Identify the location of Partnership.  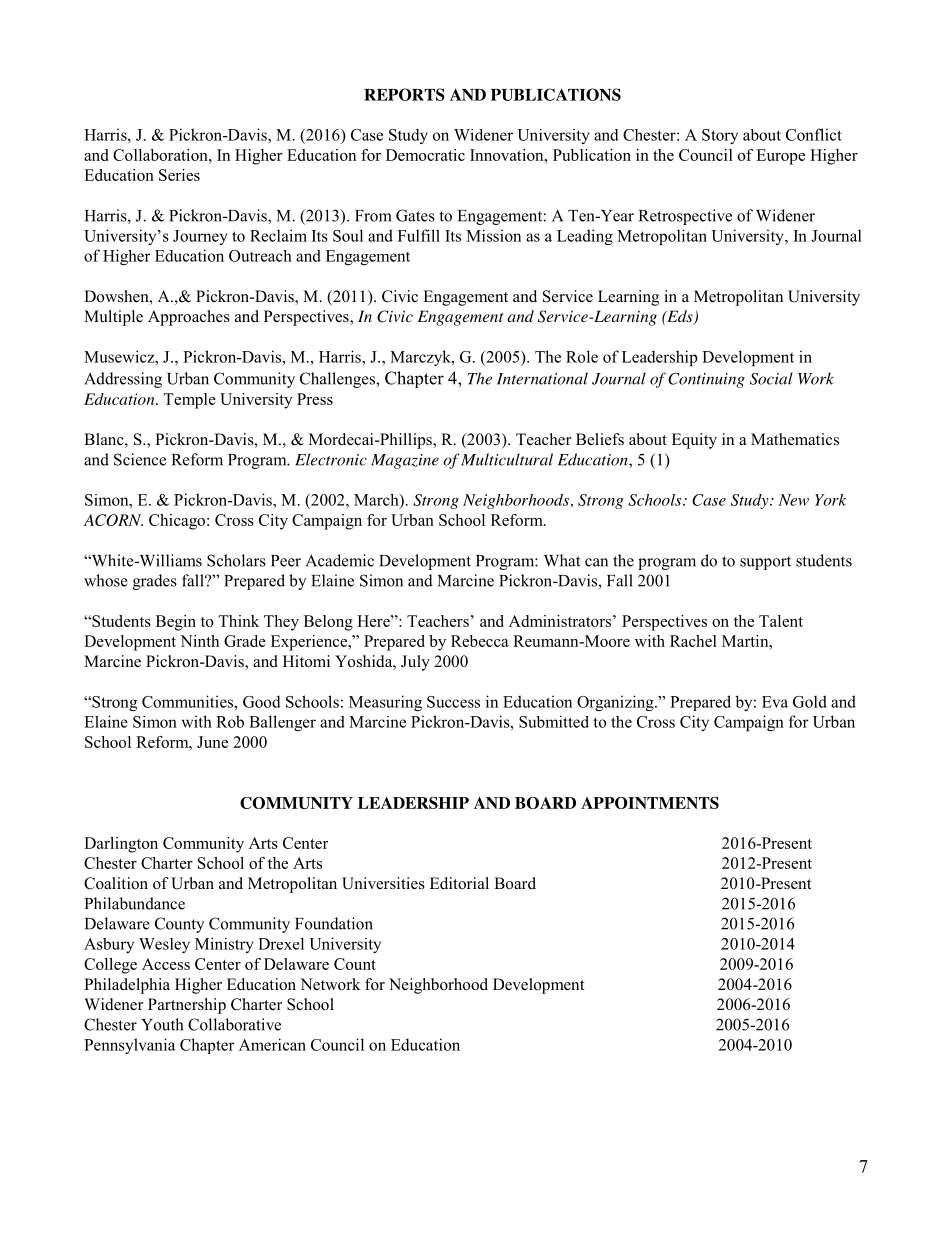
(187, 1006).
